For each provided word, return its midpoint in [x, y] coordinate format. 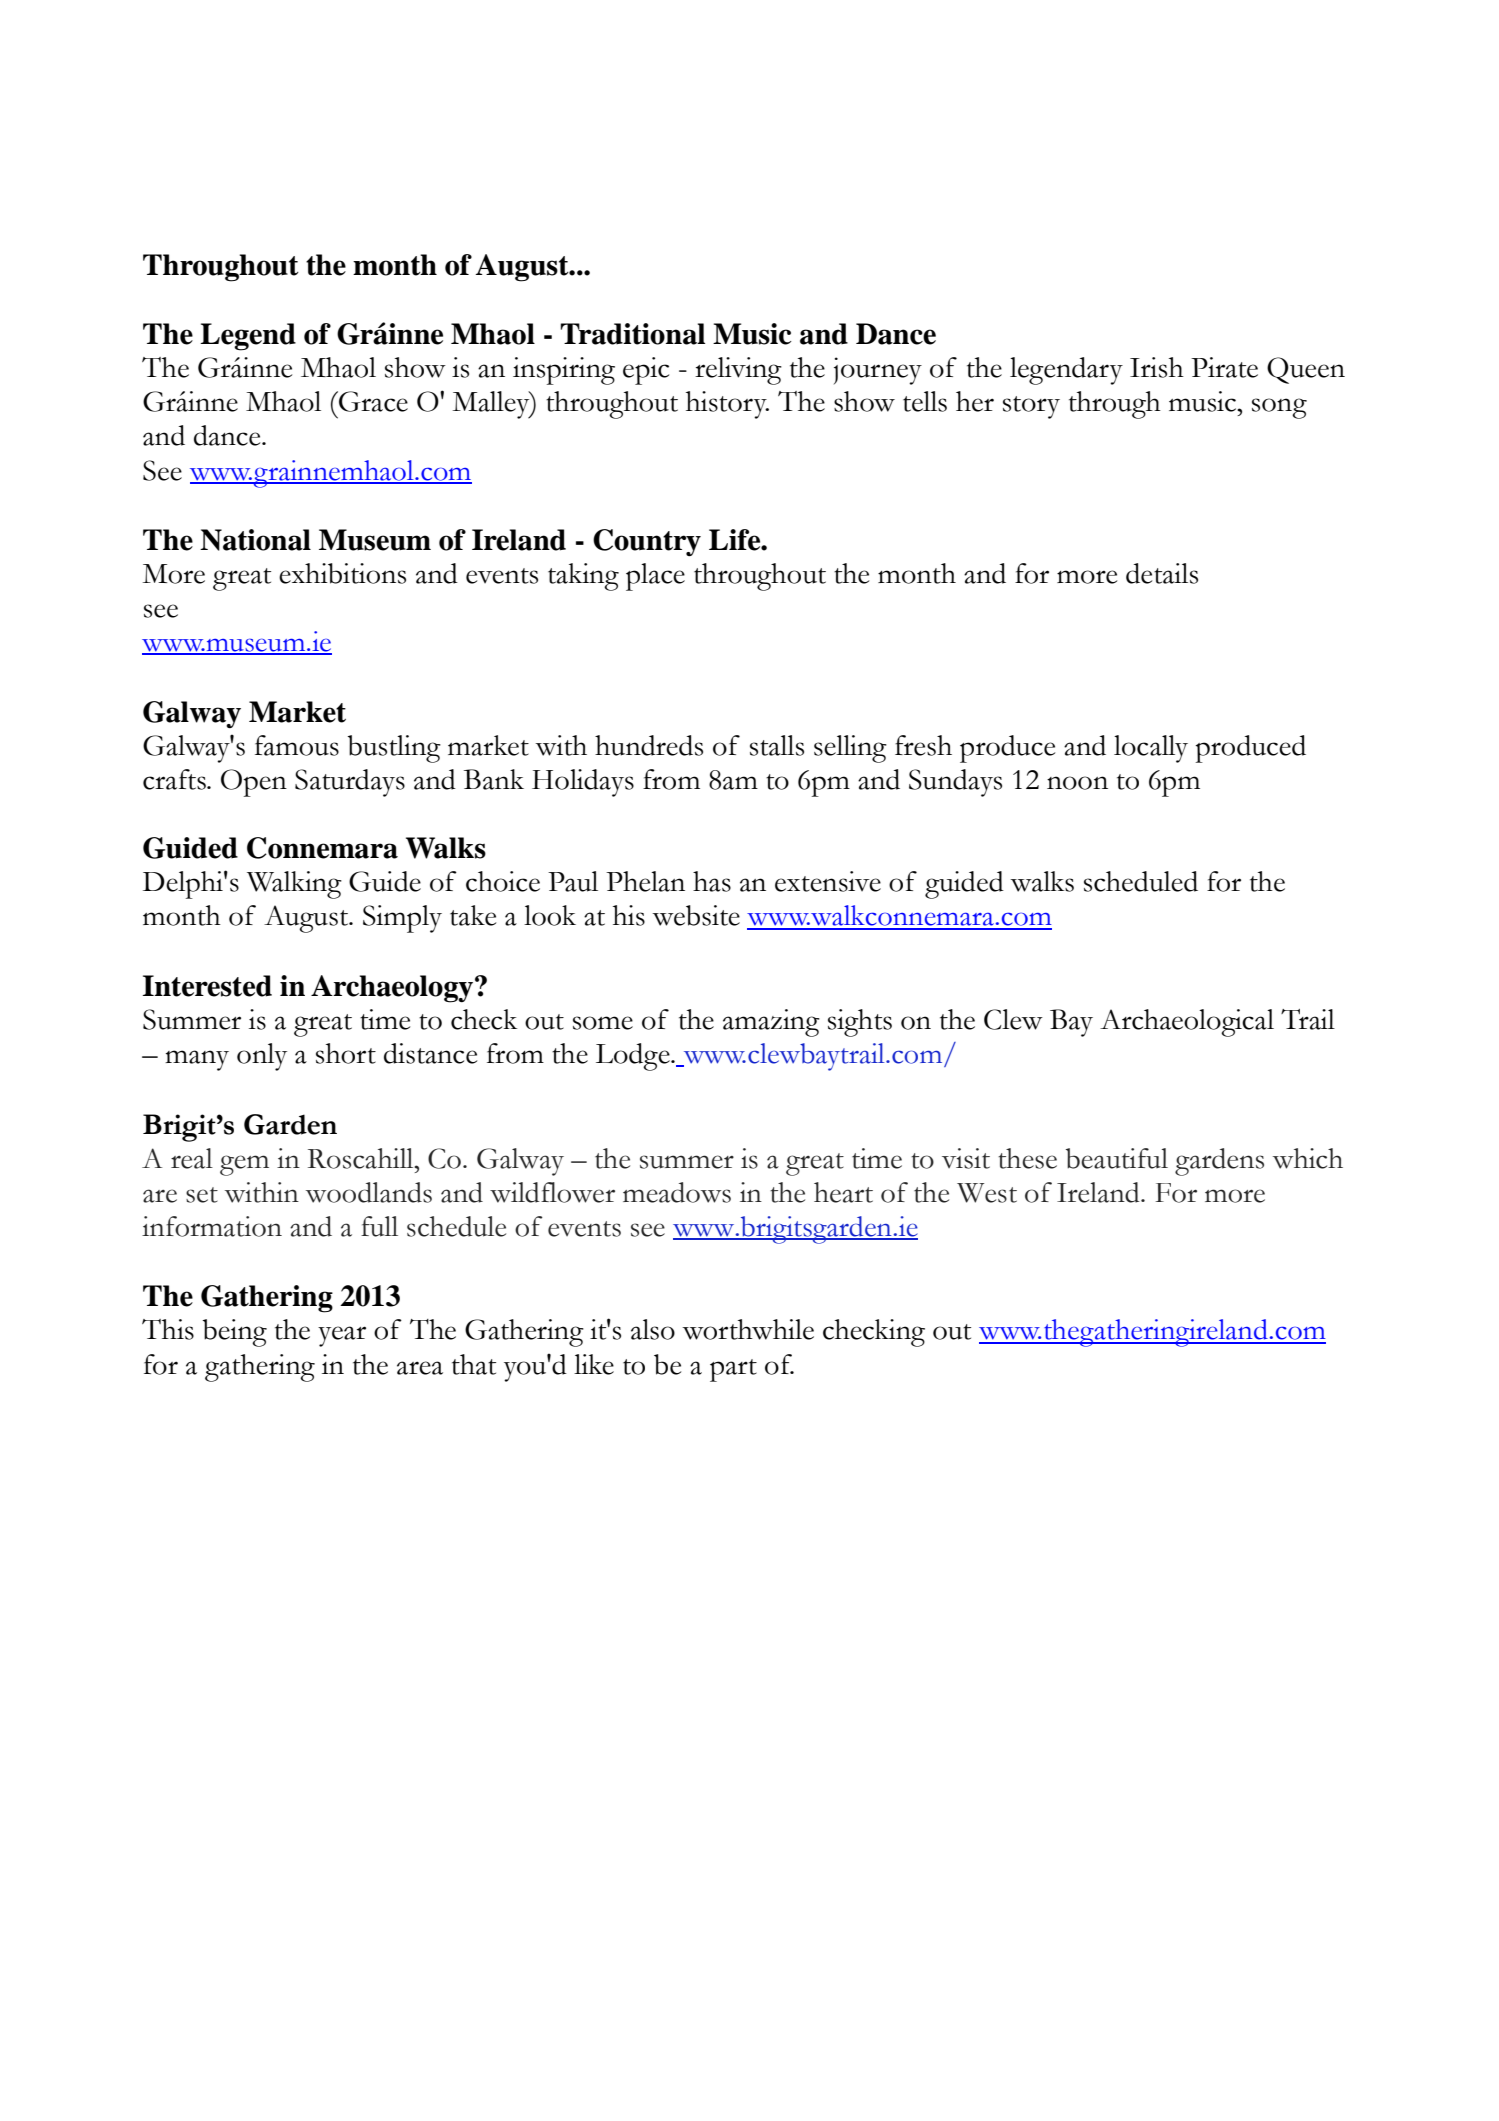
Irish [1157, 367]
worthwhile [748, 1329]
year [342, 1336]
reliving [738, 371]
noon [1077, 783]
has [712, 881]
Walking [294, 885]
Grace [372, 401]
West [987, 1193]
